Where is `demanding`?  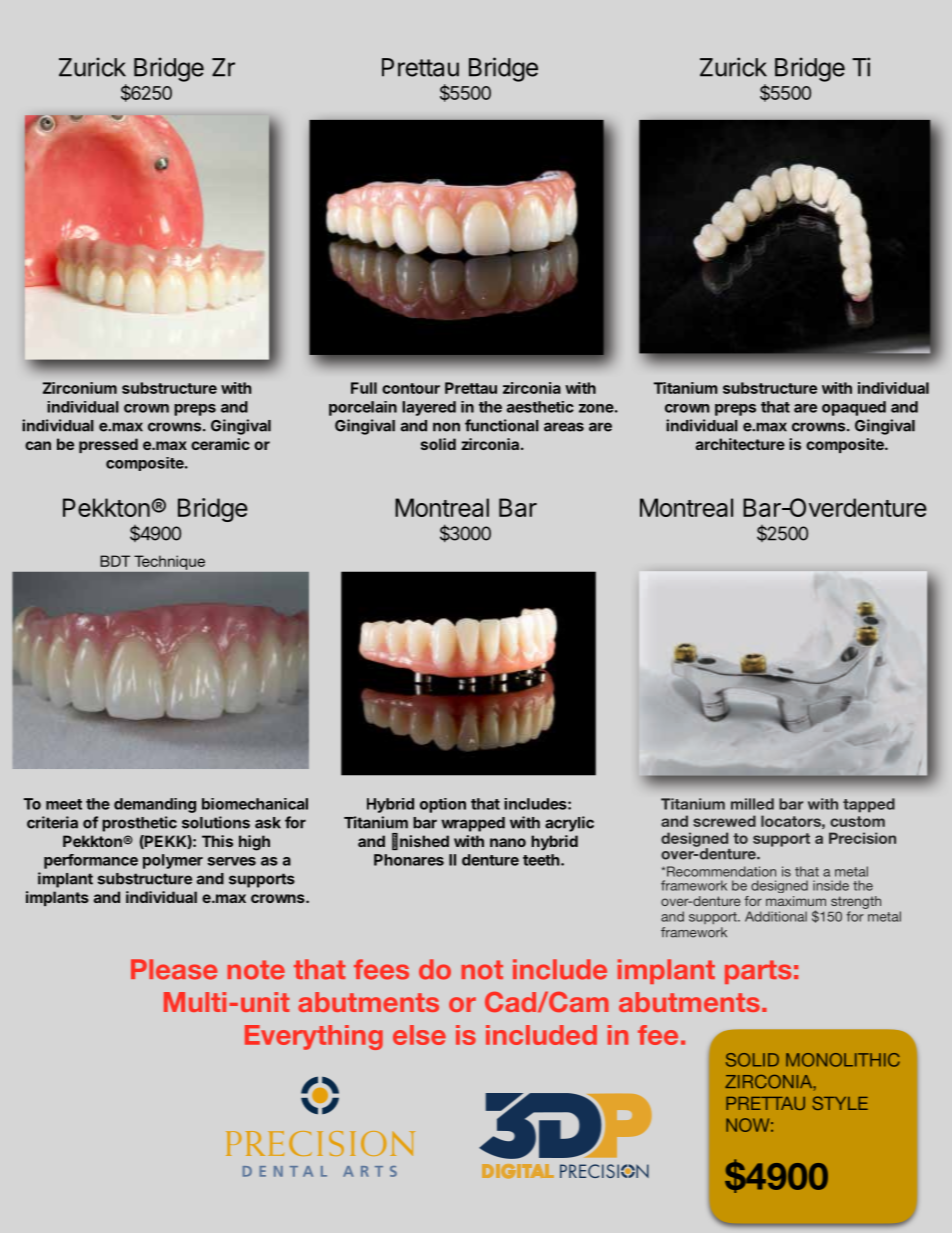 demanding is located at coordinates (155, 805).
